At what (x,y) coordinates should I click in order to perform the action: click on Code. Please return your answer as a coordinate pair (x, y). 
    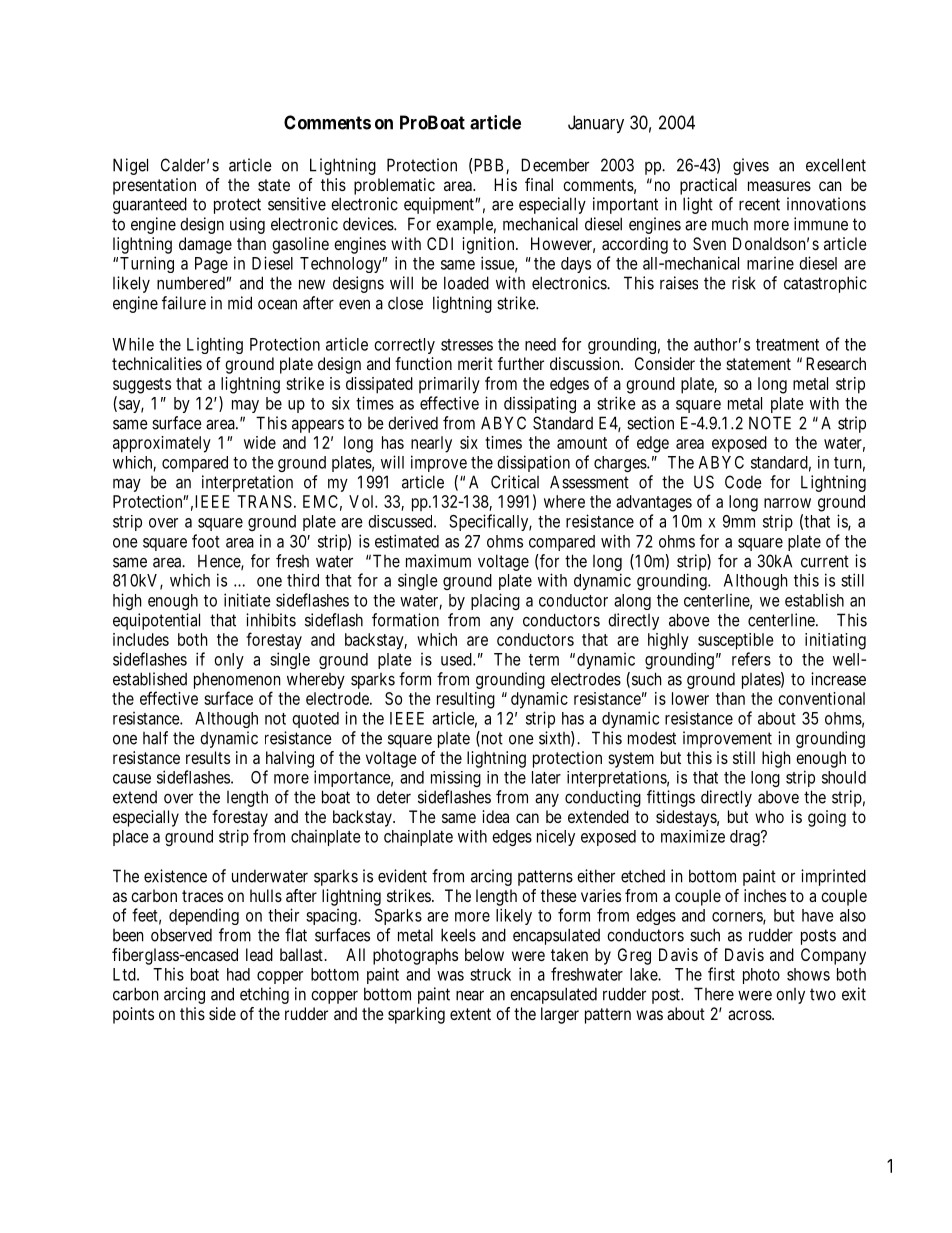
    Looking at the image, I should click on (743, 482).
